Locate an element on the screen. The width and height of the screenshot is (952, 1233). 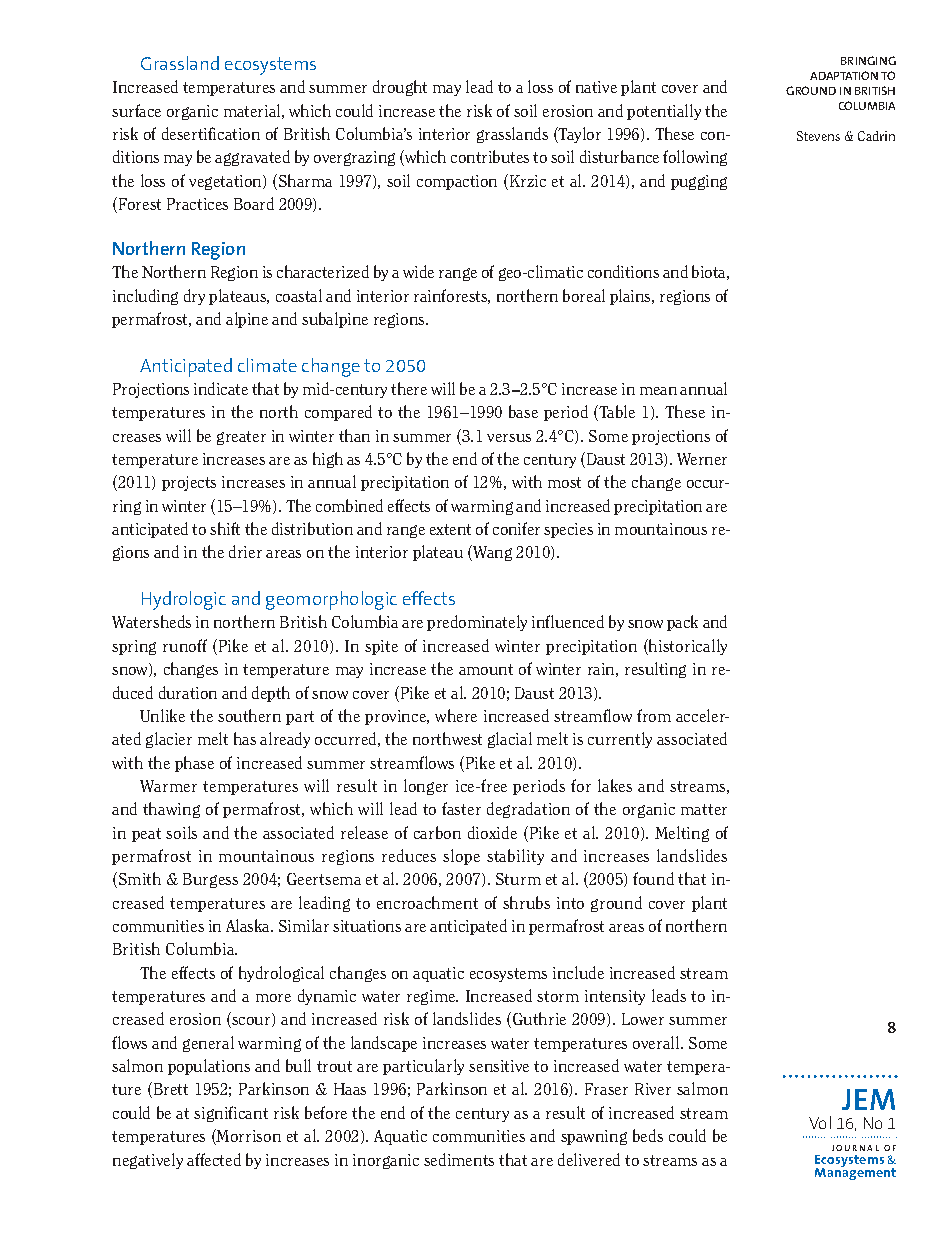
pack is located at coordinates (682, 623).
